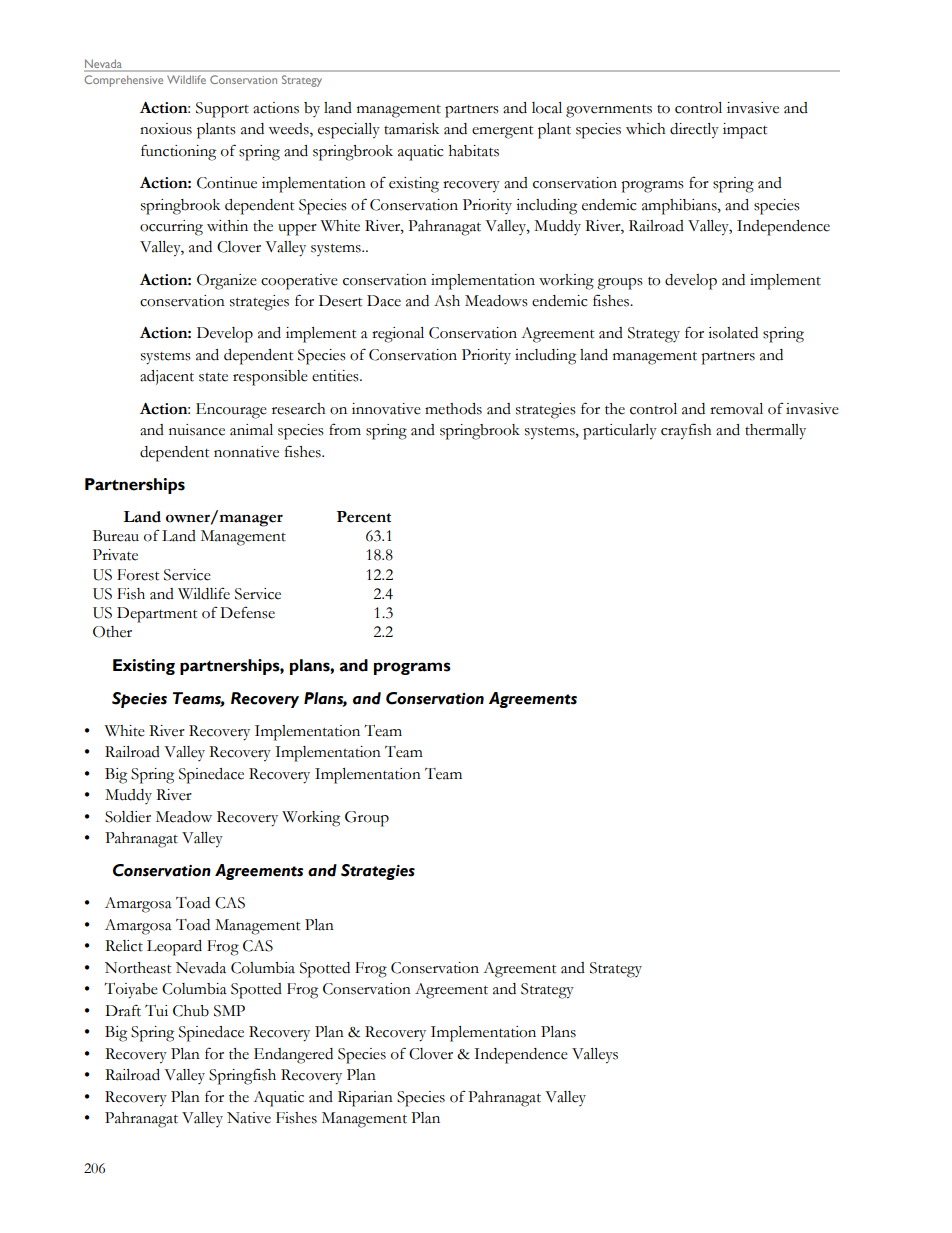  What do you see at coordinates (694, 131) in the image?
I see `directly` at bounding box center [694, 131].
